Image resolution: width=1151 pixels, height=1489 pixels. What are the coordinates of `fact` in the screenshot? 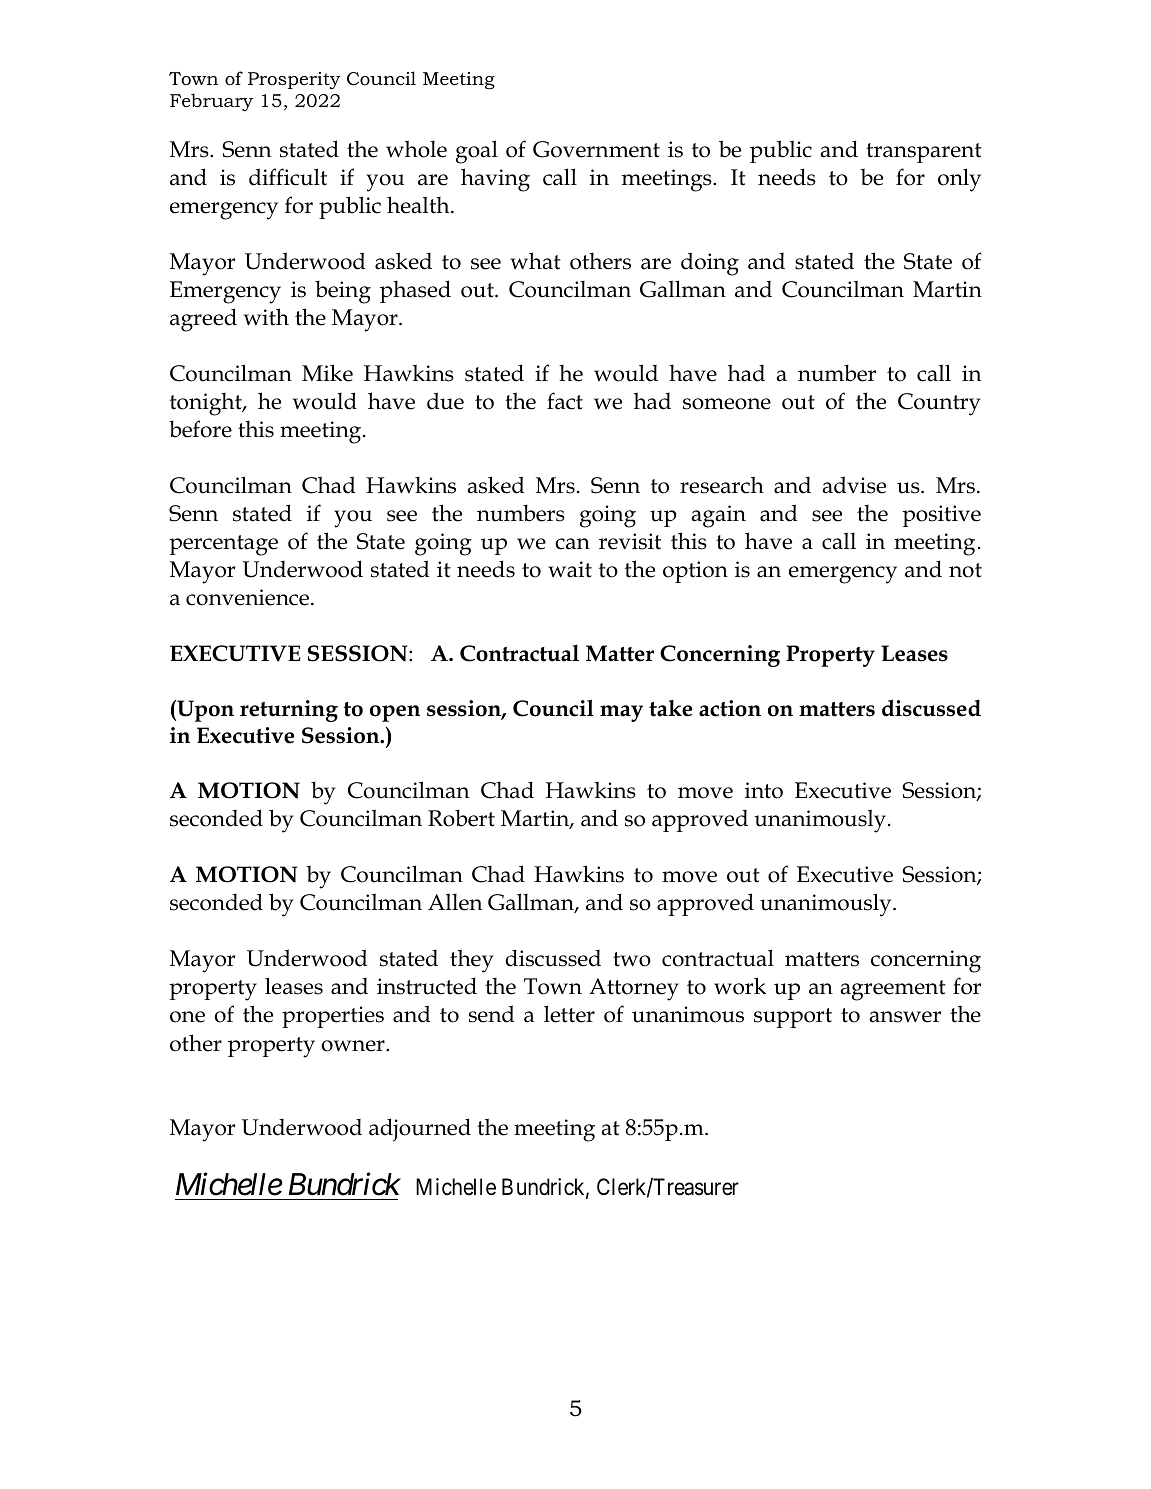 It's located at (565, 401).
